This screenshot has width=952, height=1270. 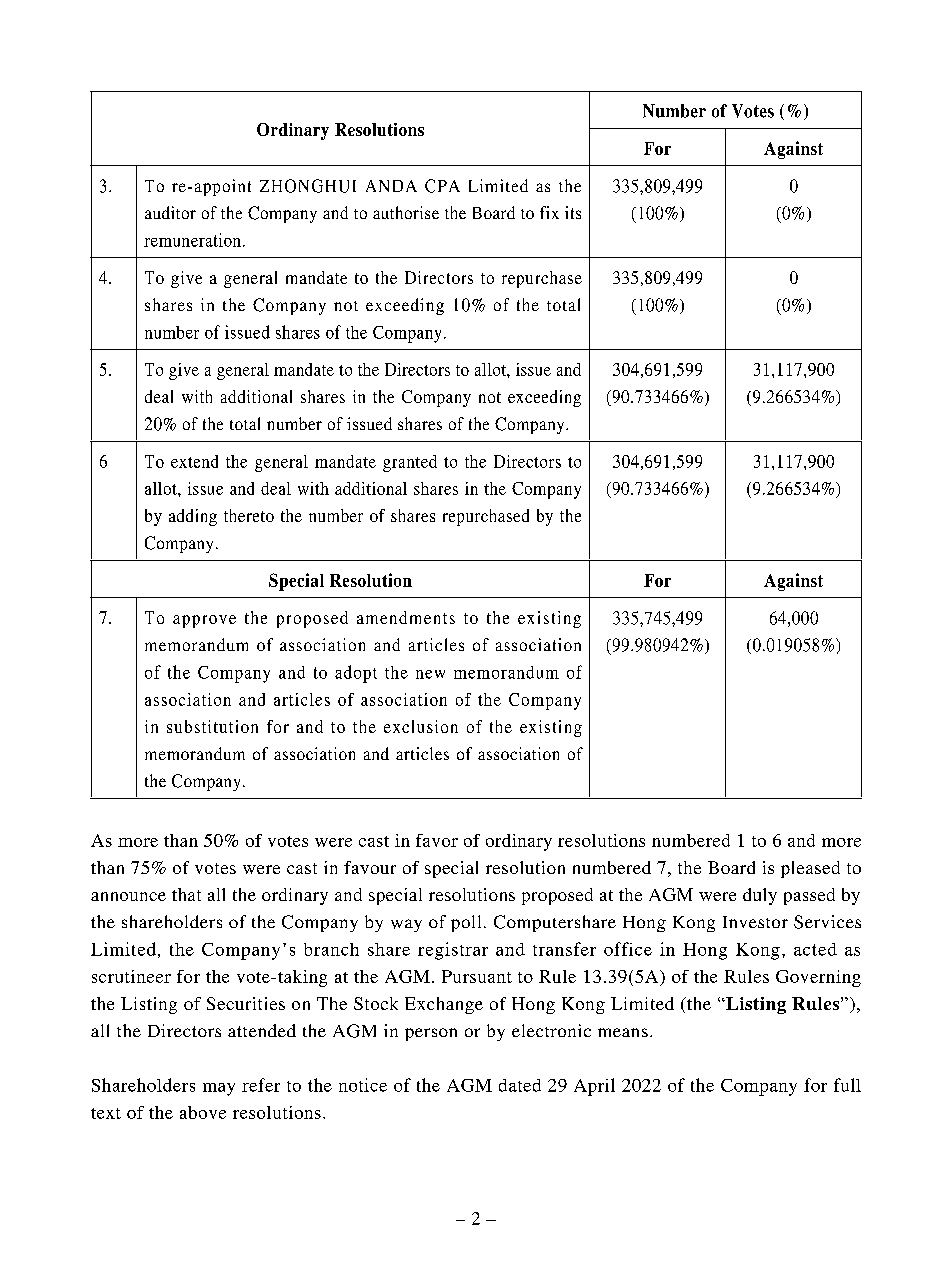 What do you see at coordinates (442, 186) in the screenshot?
I see `CPA` at bounding box center [442, 186].
